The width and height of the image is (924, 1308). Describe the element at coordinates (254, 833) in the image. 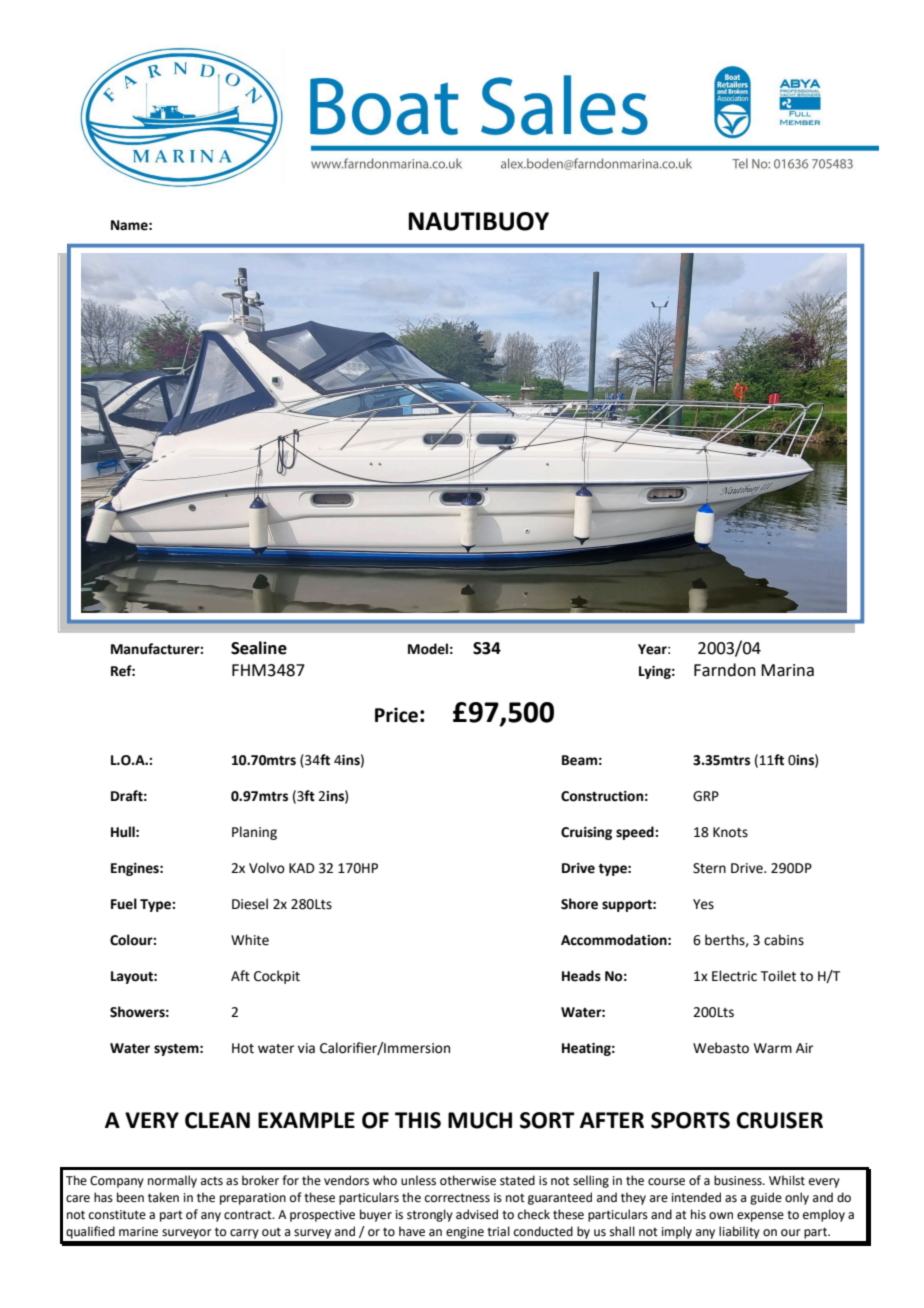

I see `Planing` at that location.
